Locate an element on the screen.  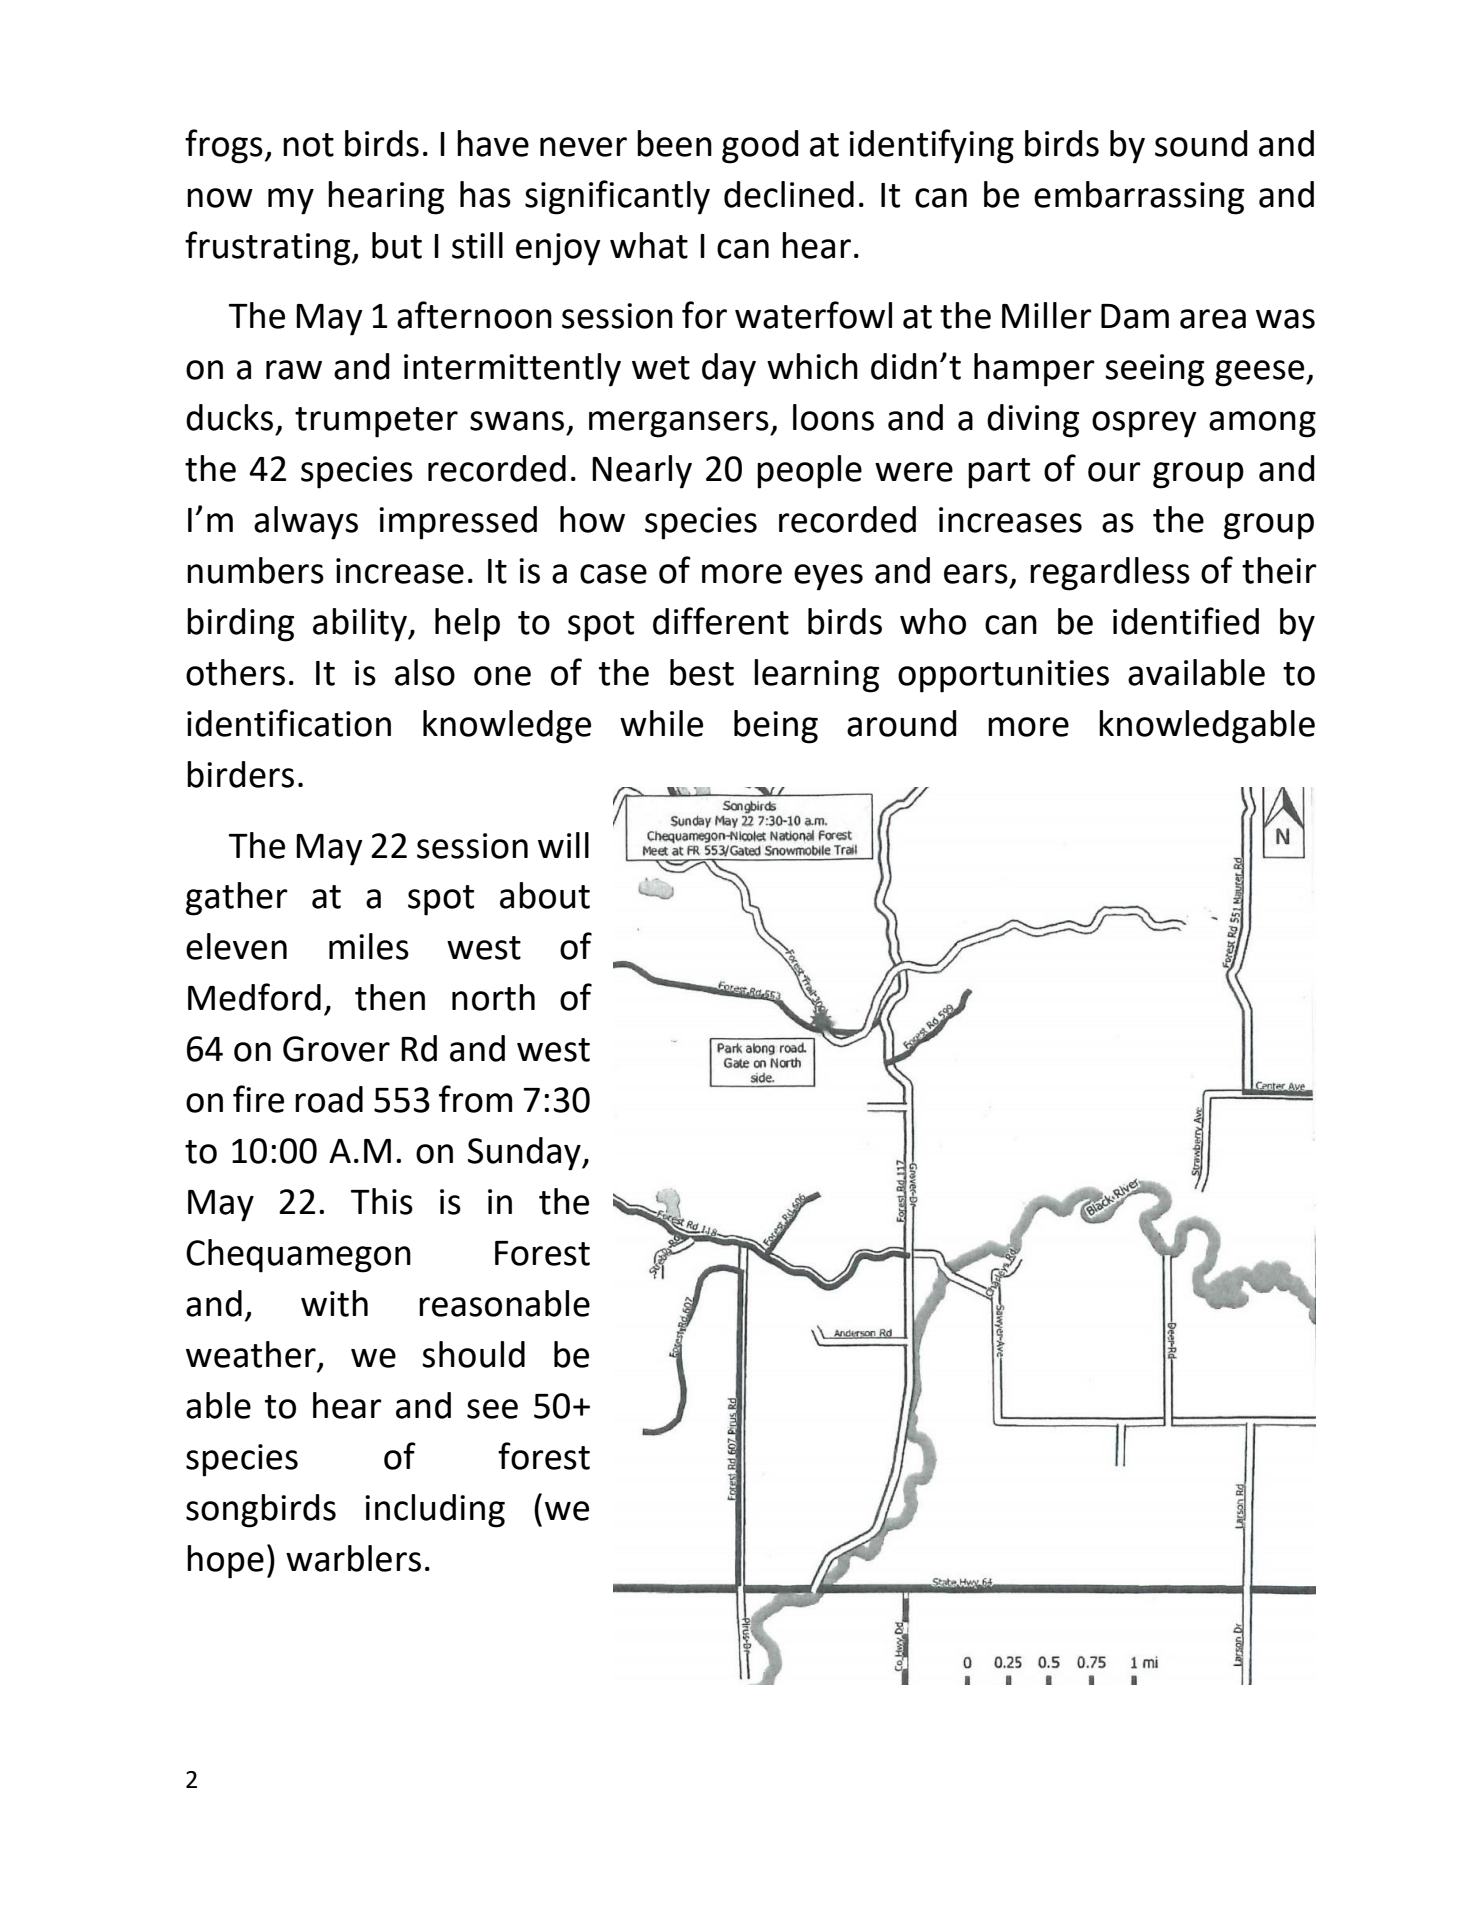
not is located at coordinates (308, 145).
